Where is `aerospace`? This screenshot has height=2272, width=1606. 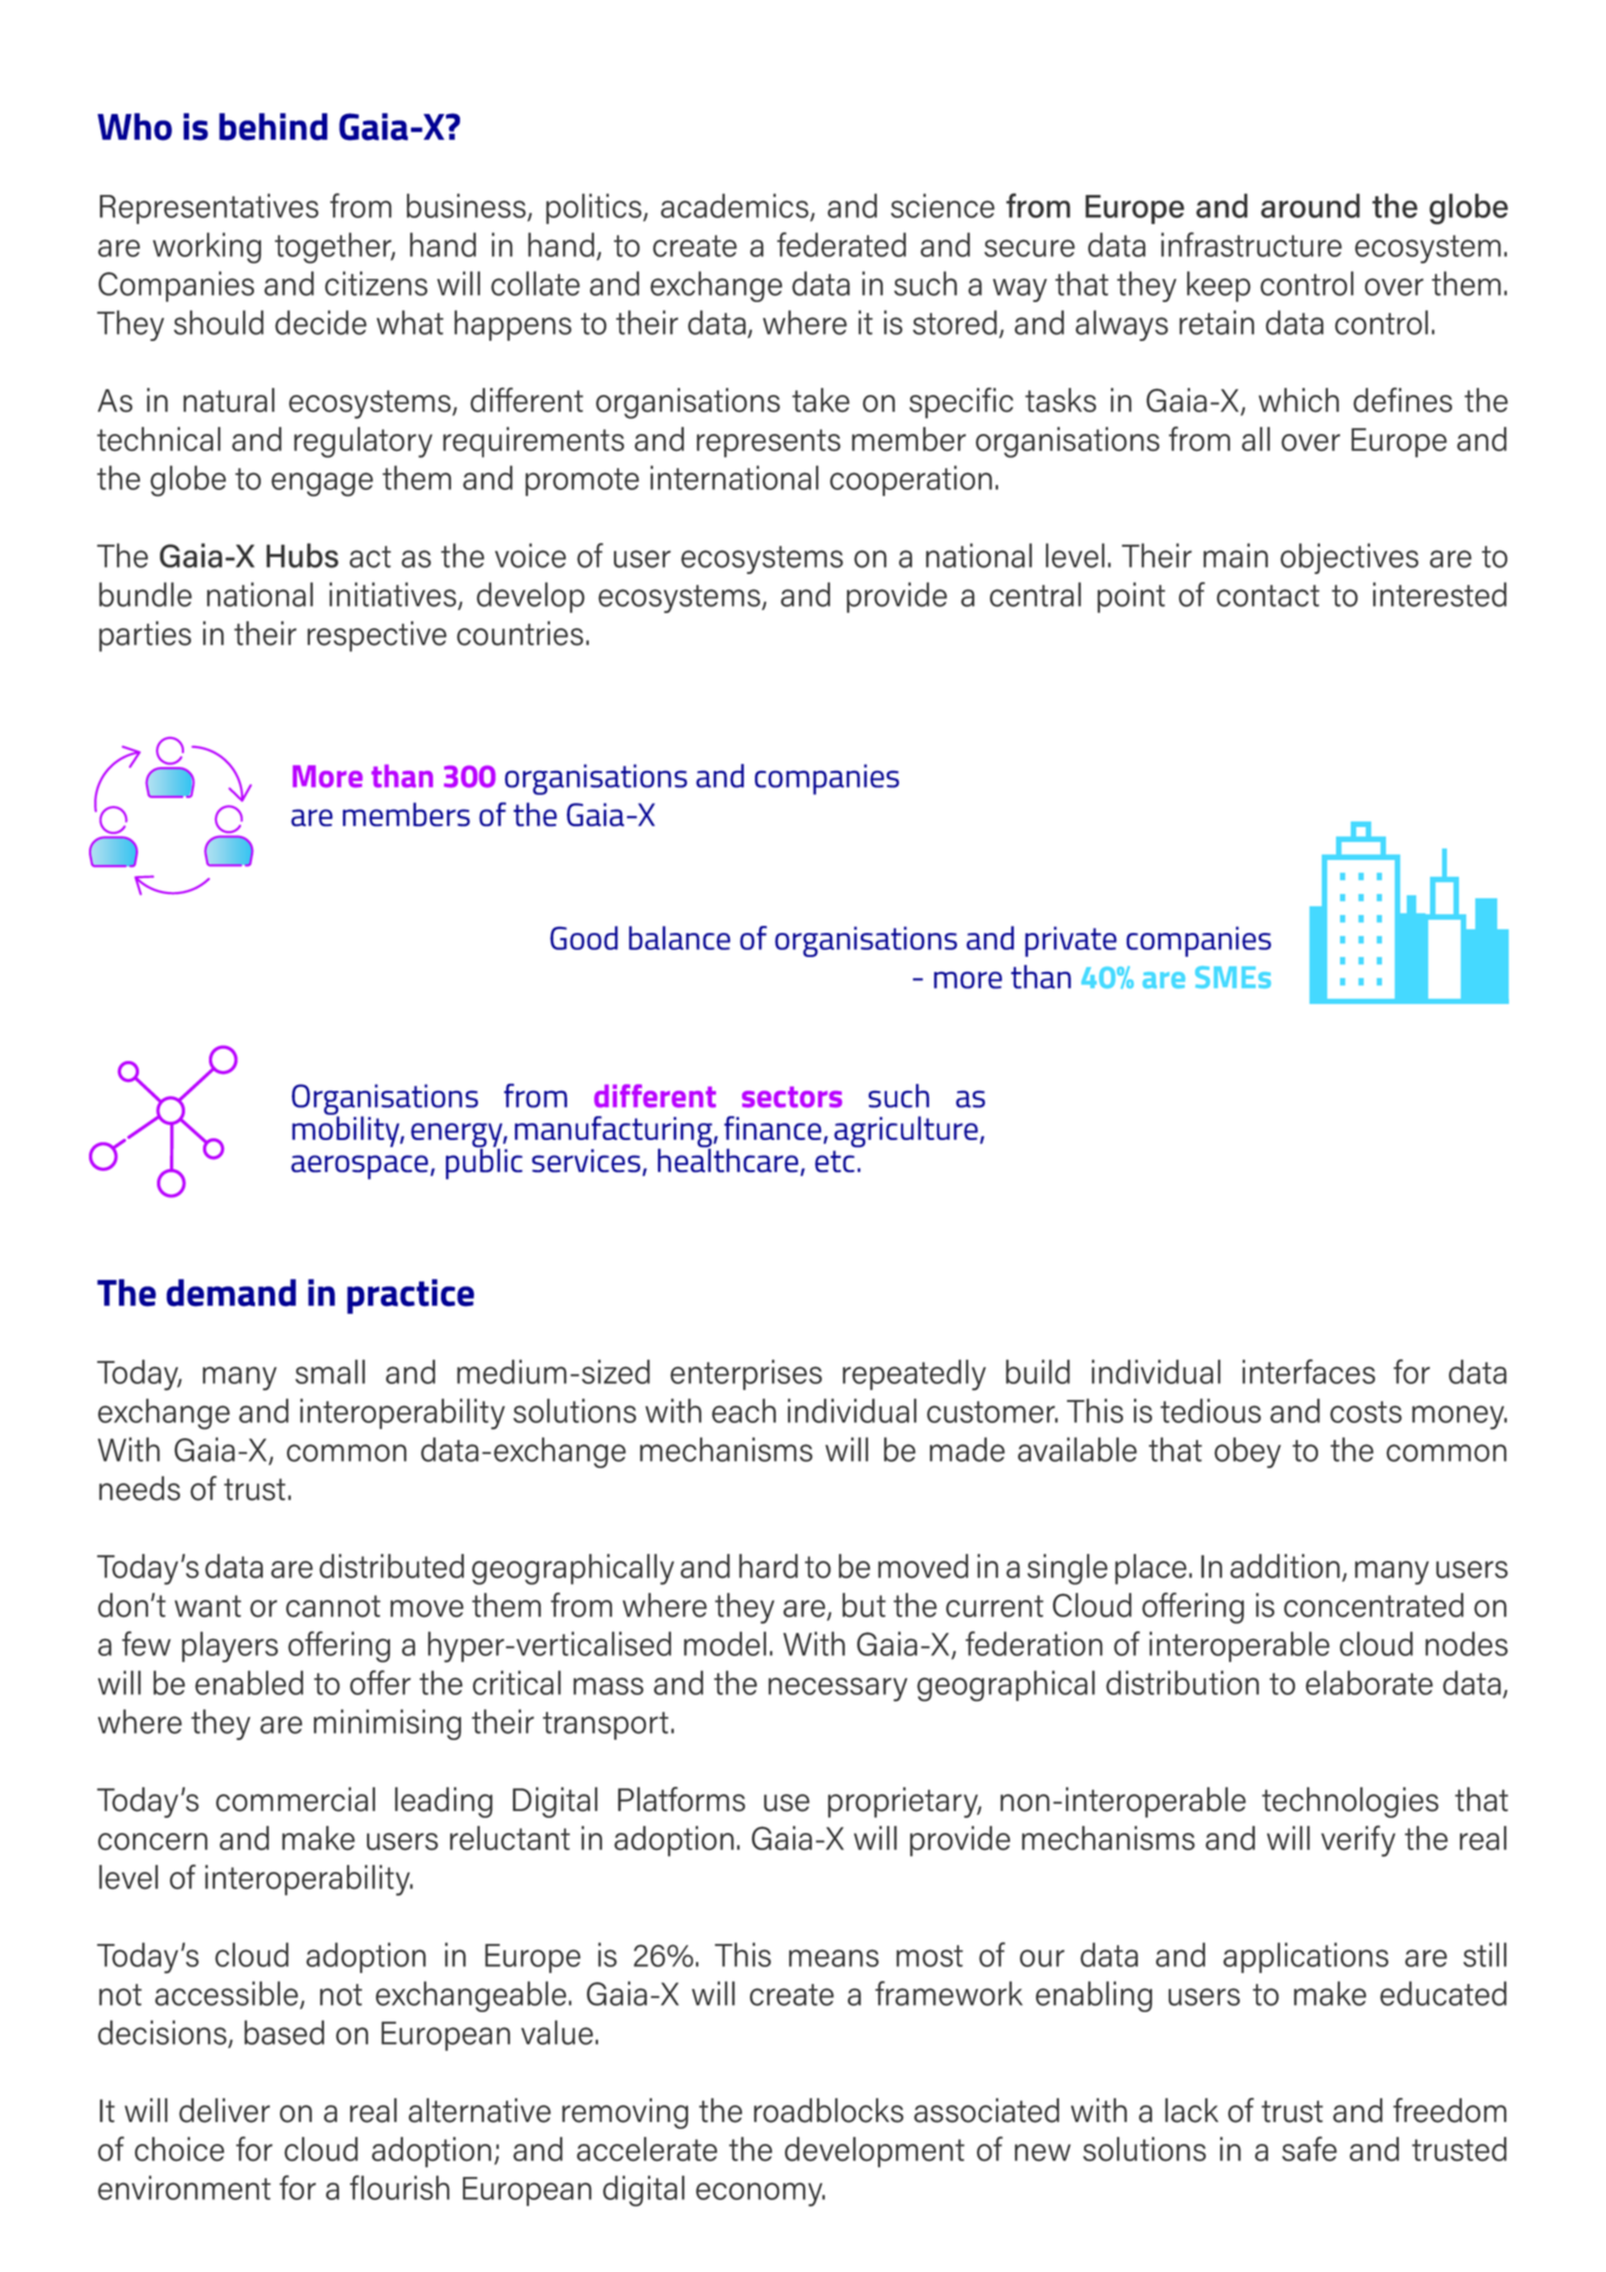 aerospace is located at coordinates (361, 1167).
